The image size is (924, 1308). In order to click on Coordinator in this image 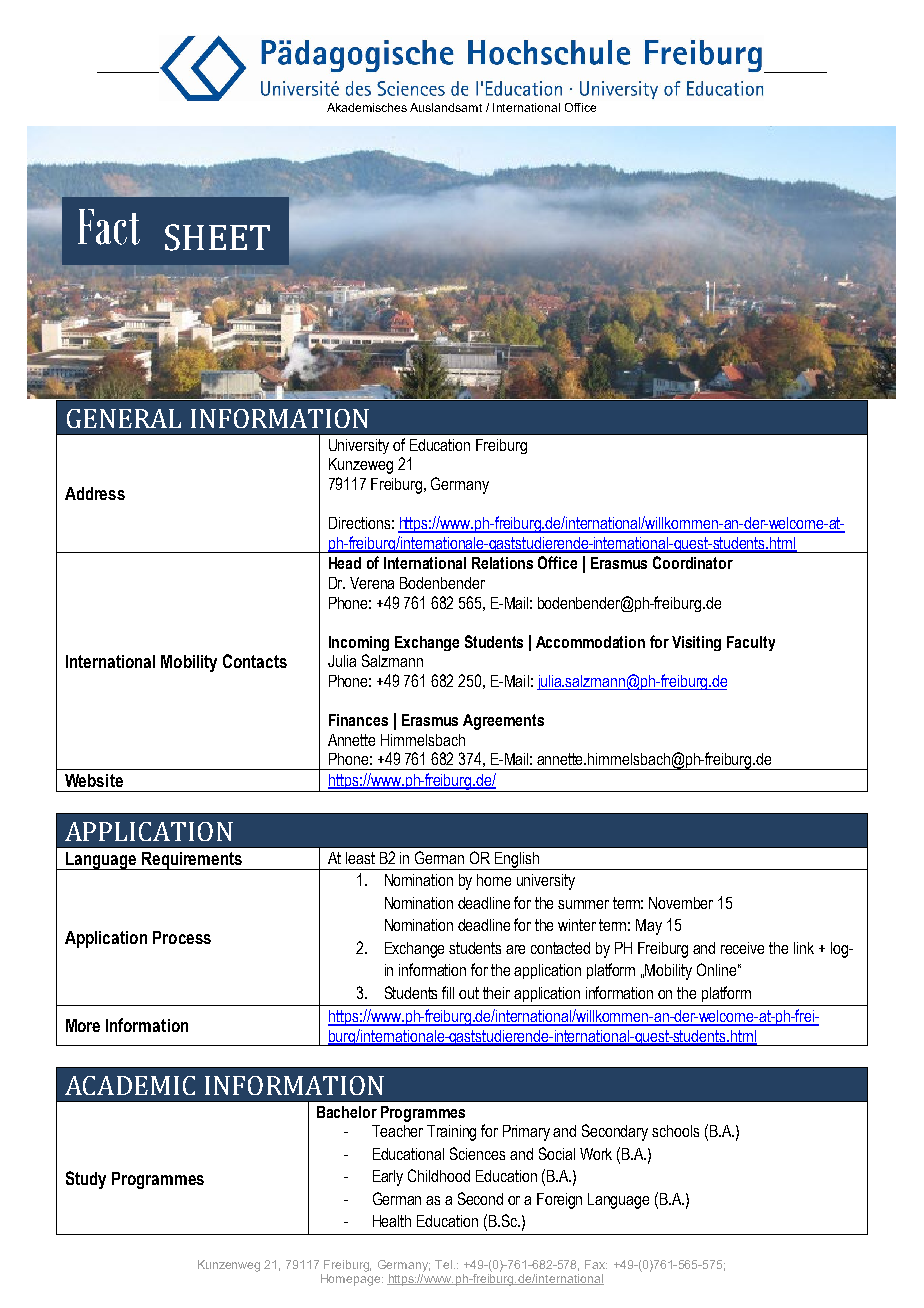, I will do `click(693, 562)`.
